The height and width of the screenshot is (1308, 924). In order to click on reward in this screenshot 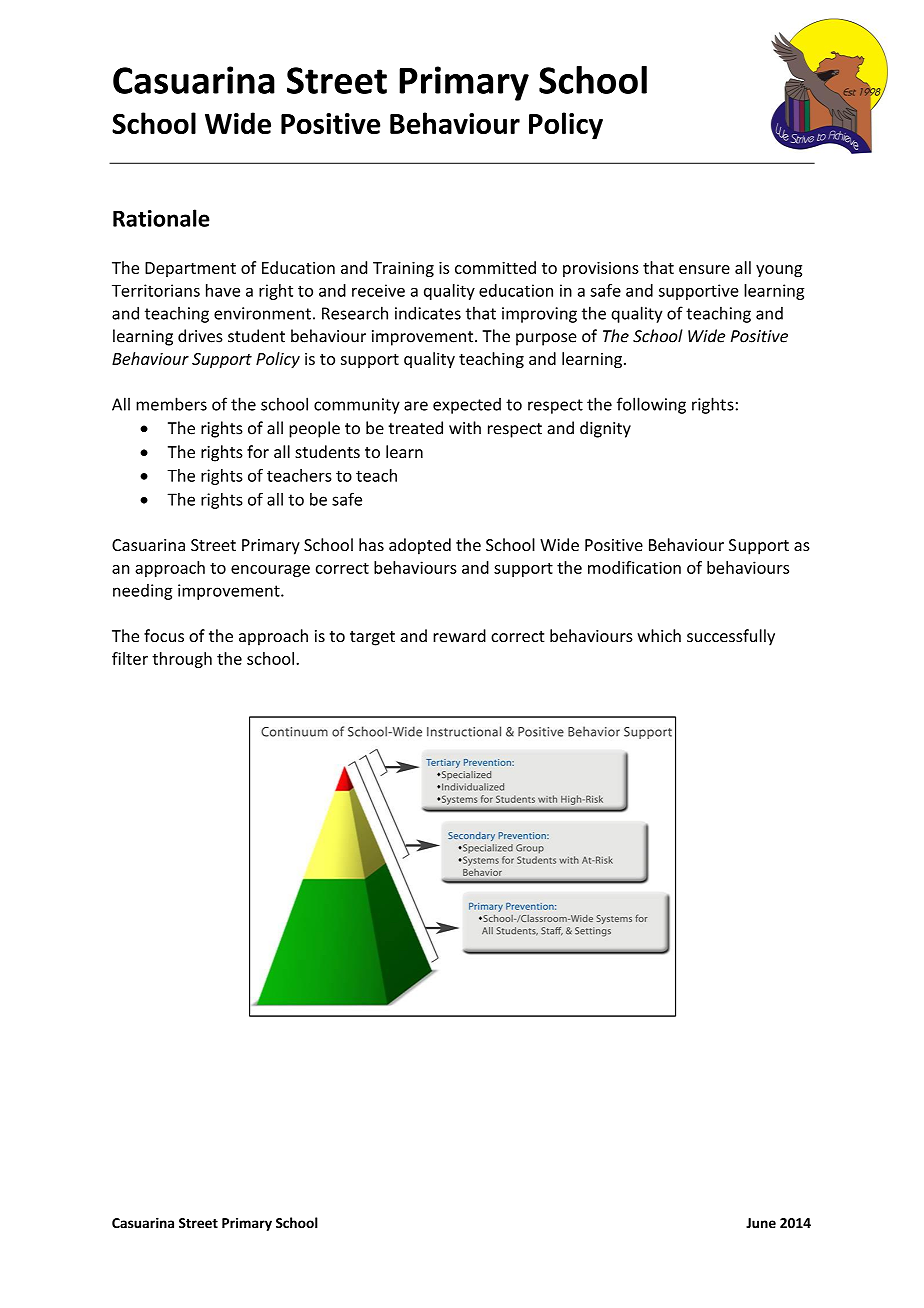, I will do `click(459, 635)`.
